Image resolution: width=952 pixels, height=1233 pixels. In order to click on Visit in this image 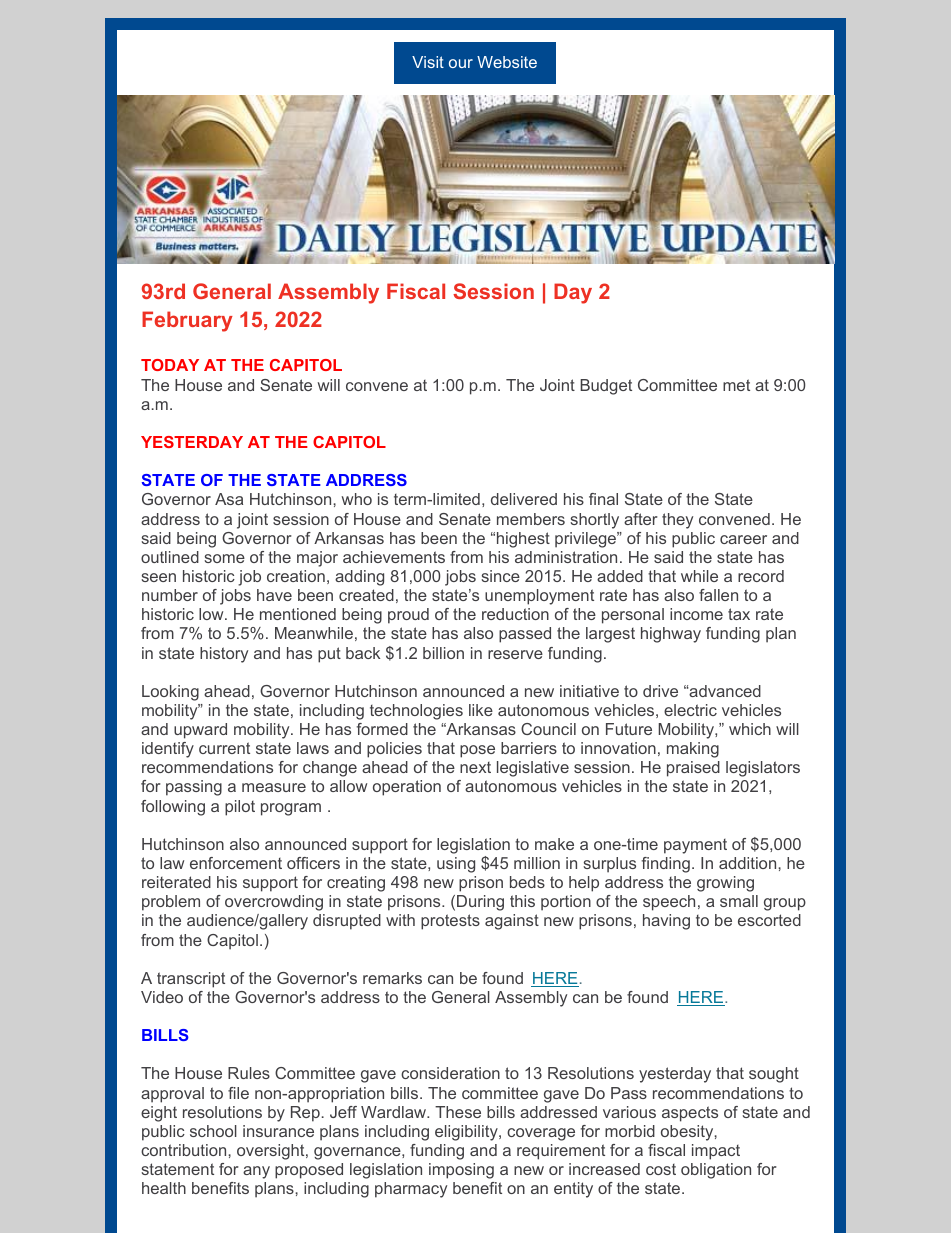, I will do `click(428, 62)`.
